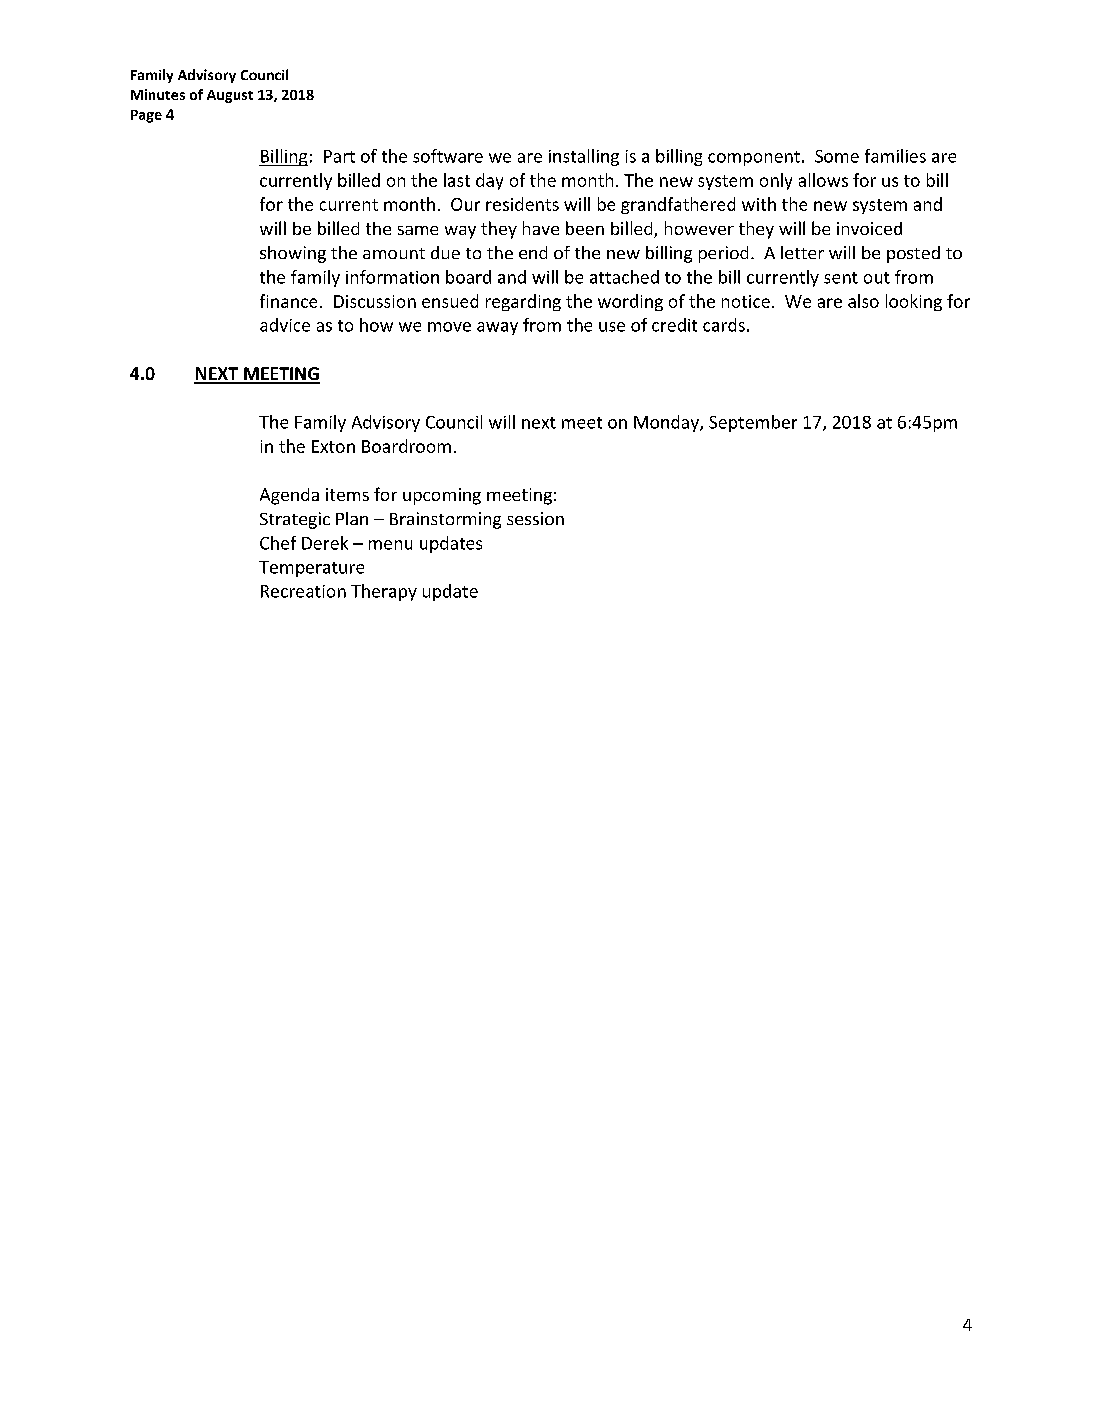  I want to click on installing, so click(584, 157).
